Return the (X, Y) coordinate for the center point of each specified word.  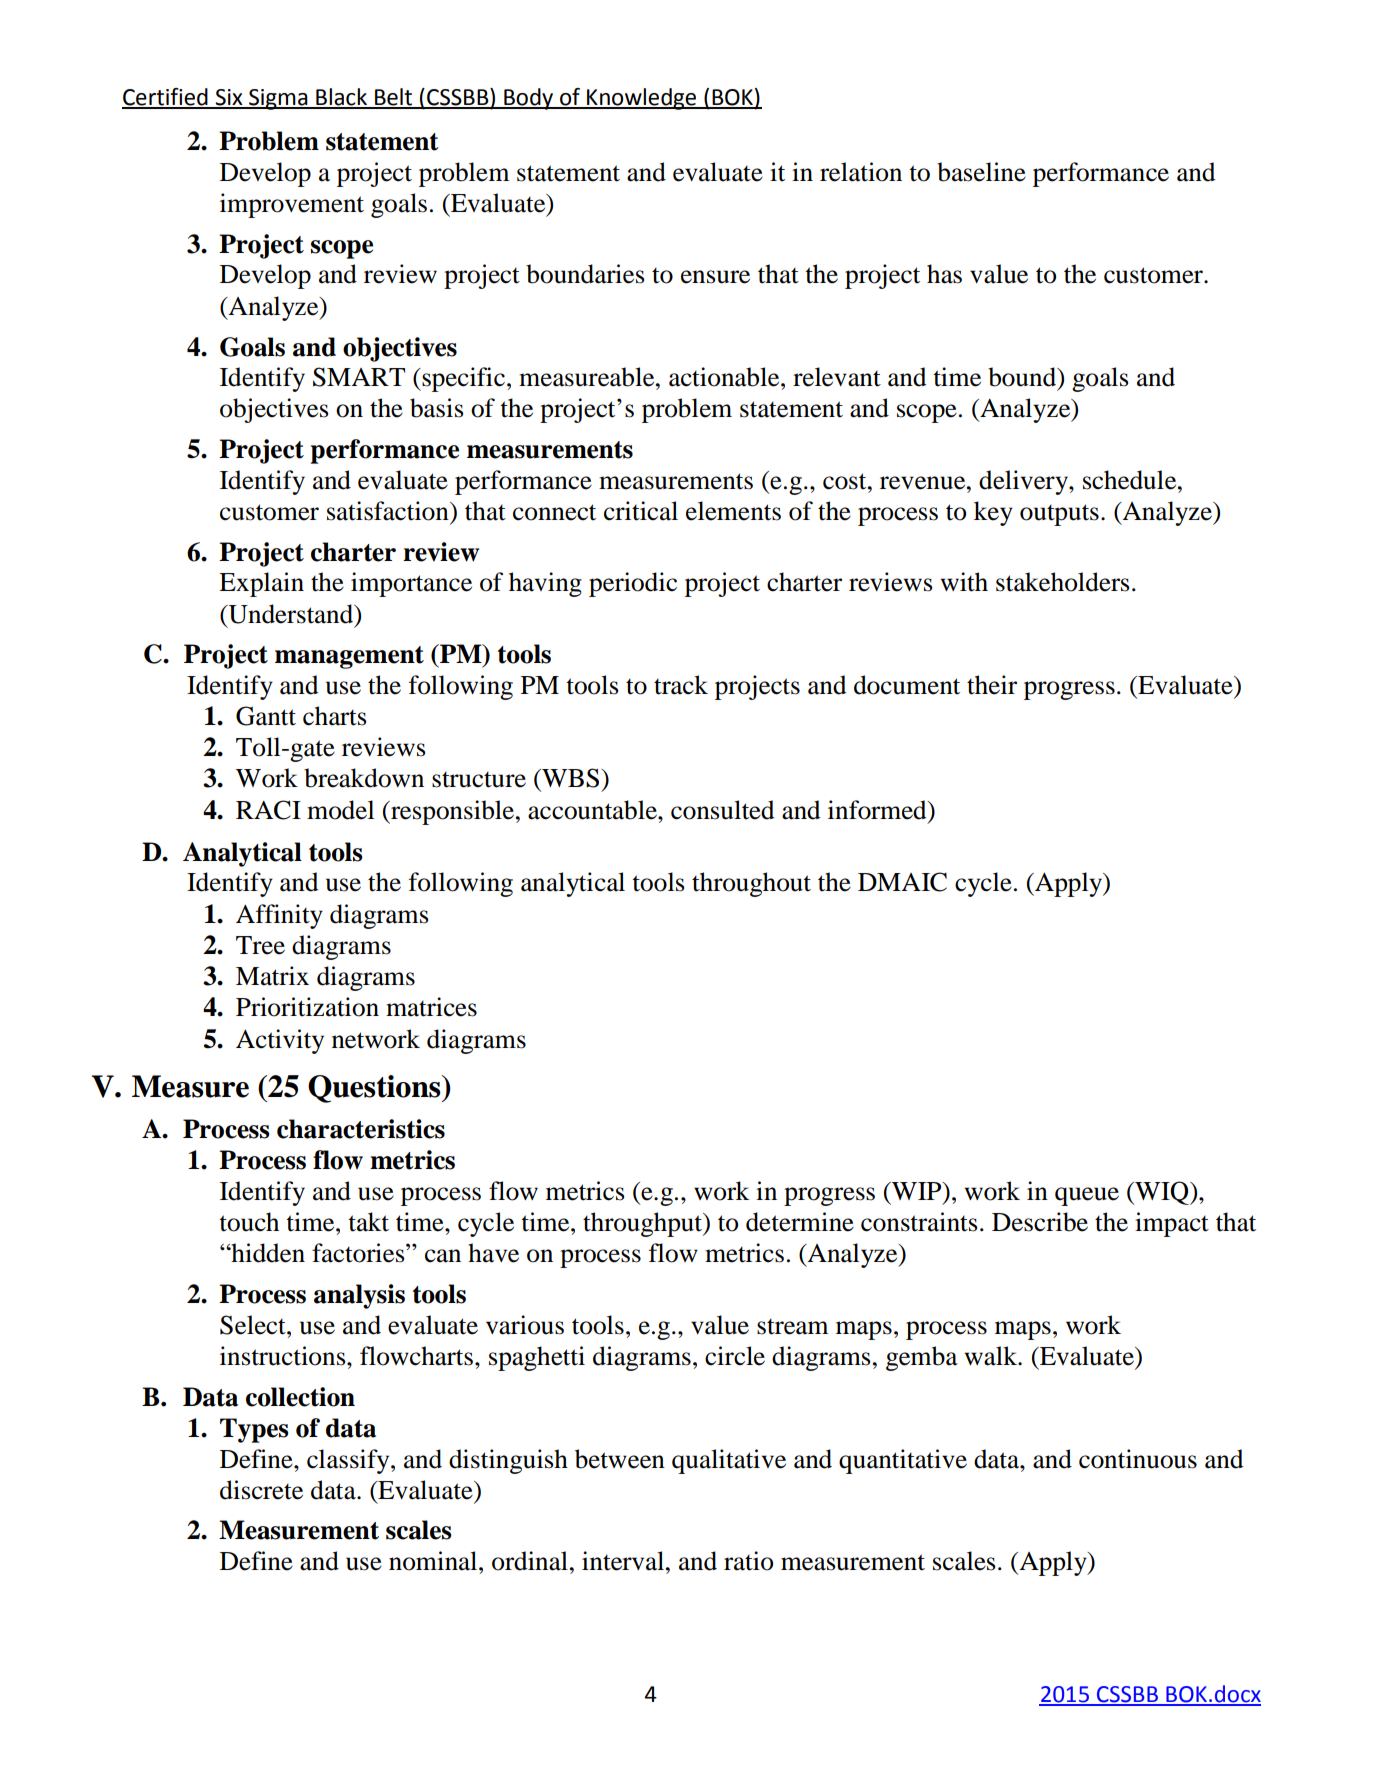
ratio (748, 1561)
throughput (644, 1224)
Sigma (278, 99)
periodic (633, 584)
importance (411, 584)
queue (1087, 1196)
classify (349, 1461)
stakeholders (1062, 582)
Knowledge (642, 99)
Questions (375, 1089)
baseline (981, 172)
